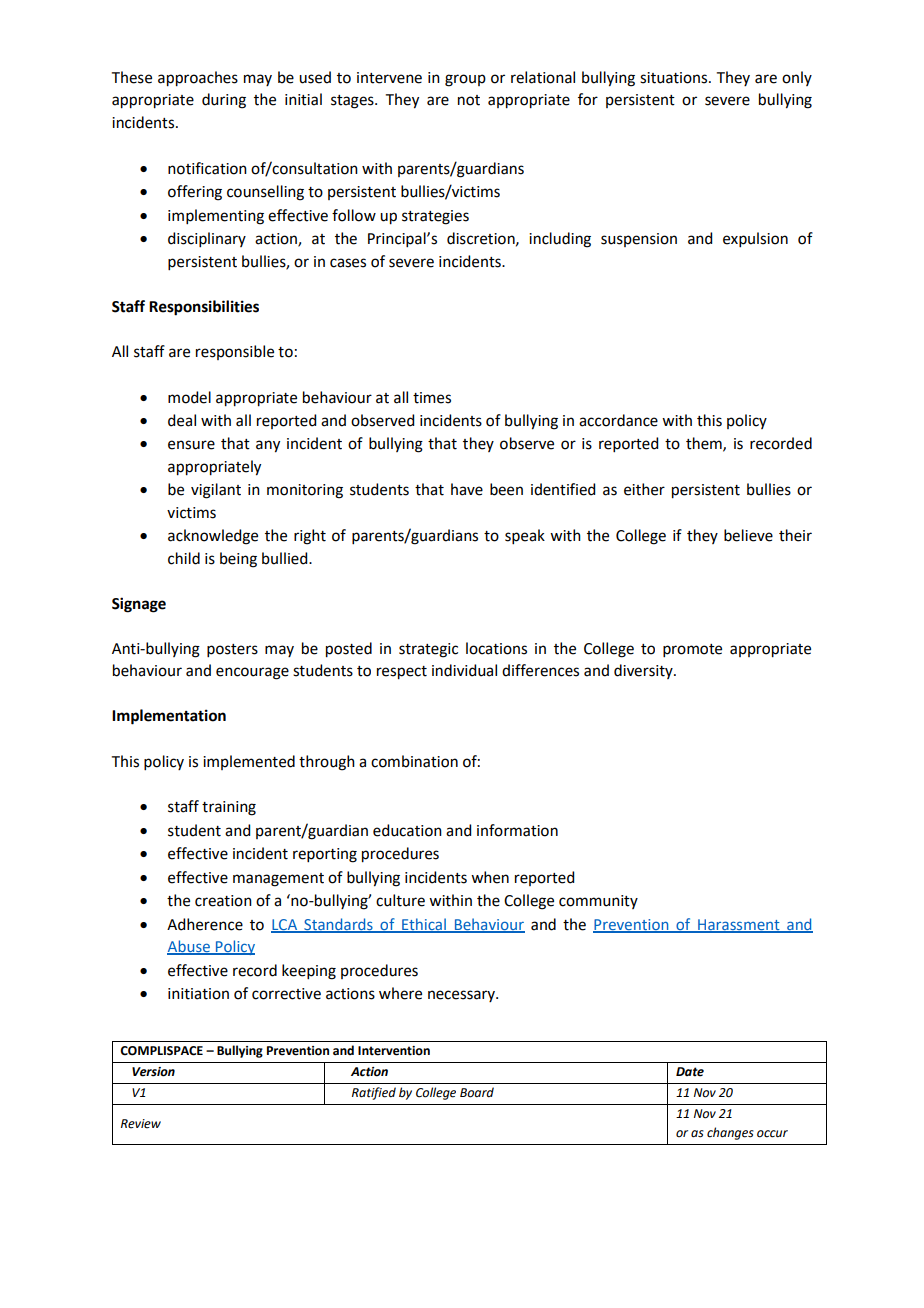 The image size is (924, 1308). Describe the element at coordinates (191, 445) in the screenshot. I see `ensure` at that location.
